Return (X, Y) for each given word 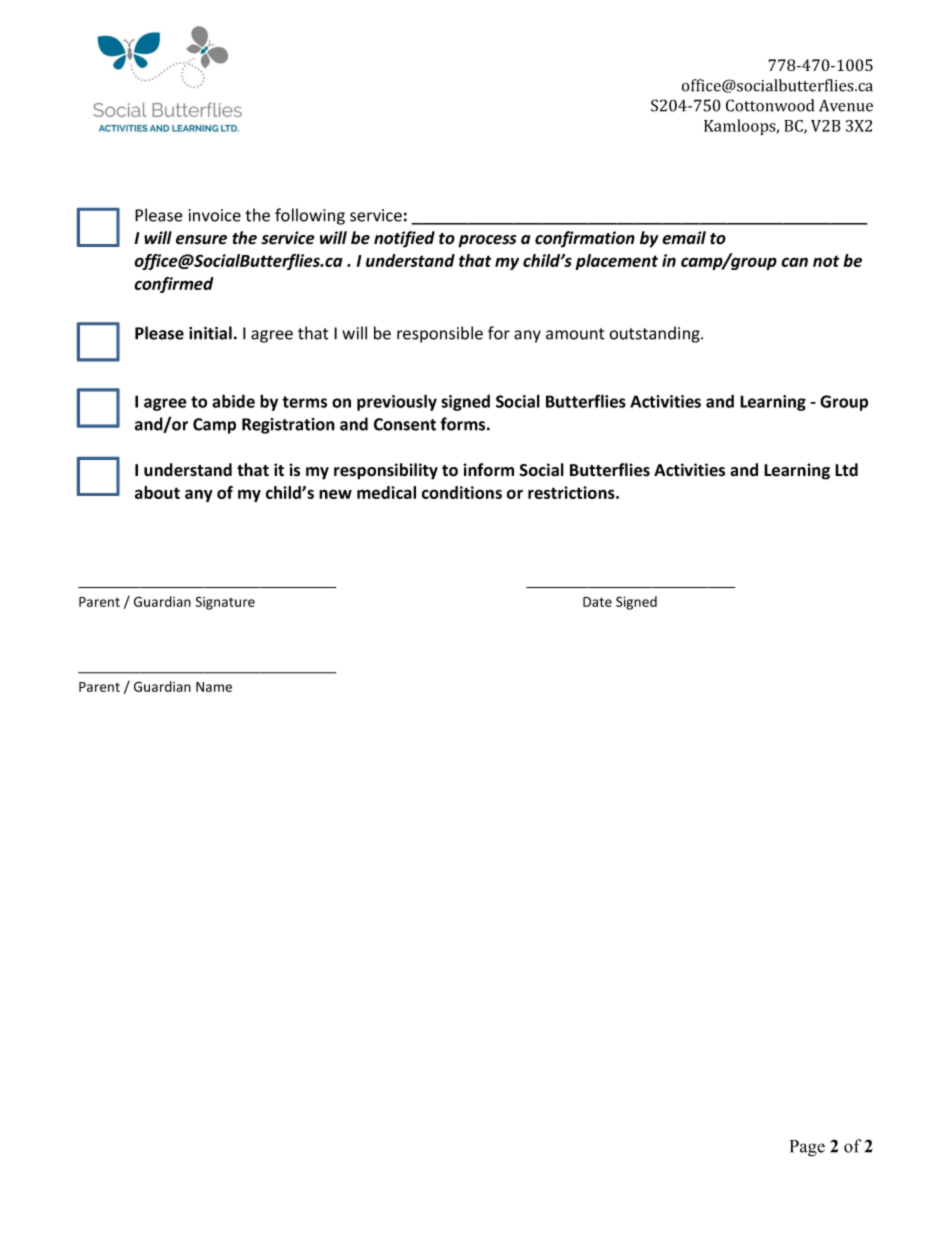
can (794, 262)
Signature (225, 603)
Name (214, 687)
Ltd (846, 470)
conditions (462, 492)
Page (807, 1148)
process (487, 241)
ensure (201, 240)
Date (597, 602)
